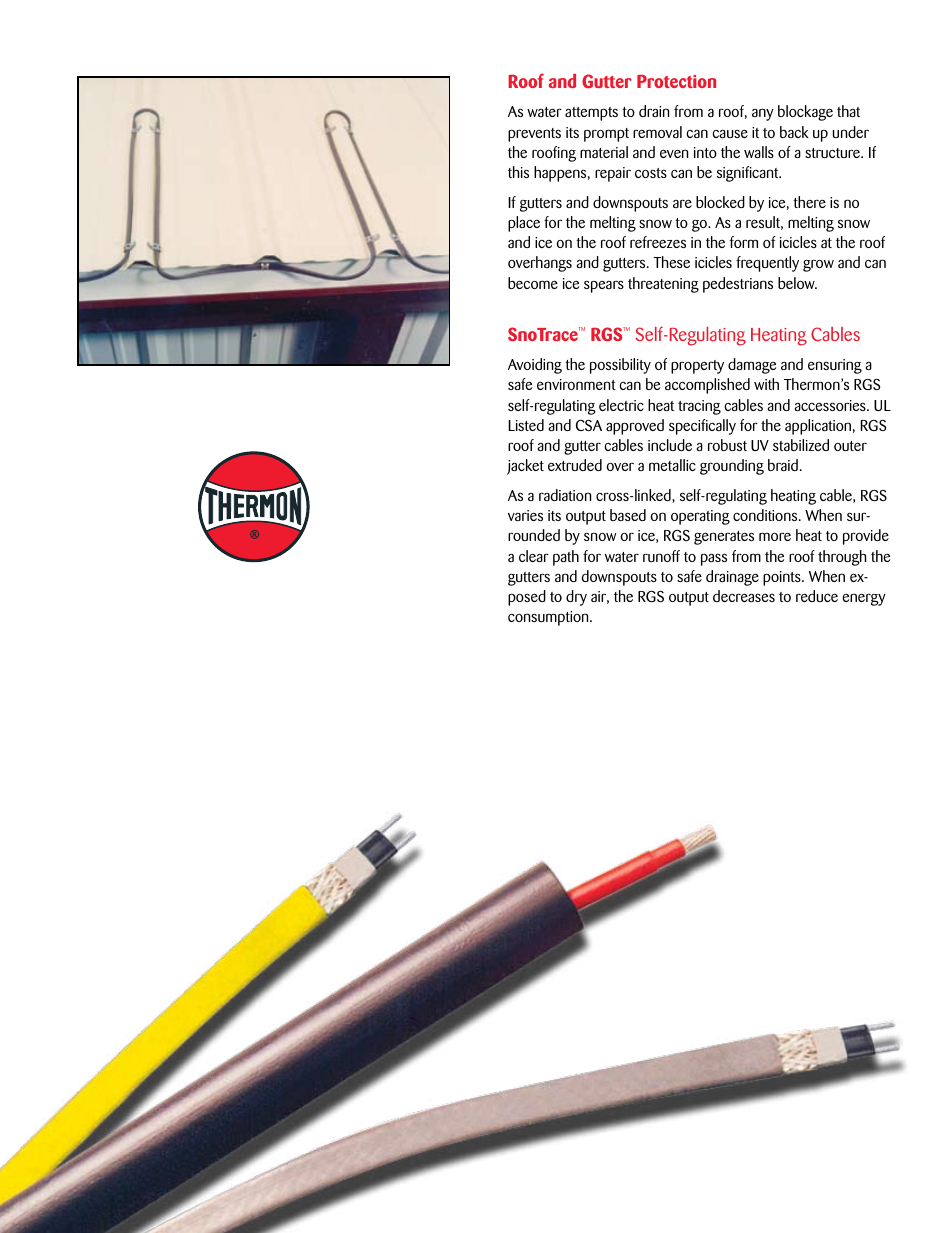 This screenshot has height=1233, width=952. I want to click on stabilized, so click(801, 445).
